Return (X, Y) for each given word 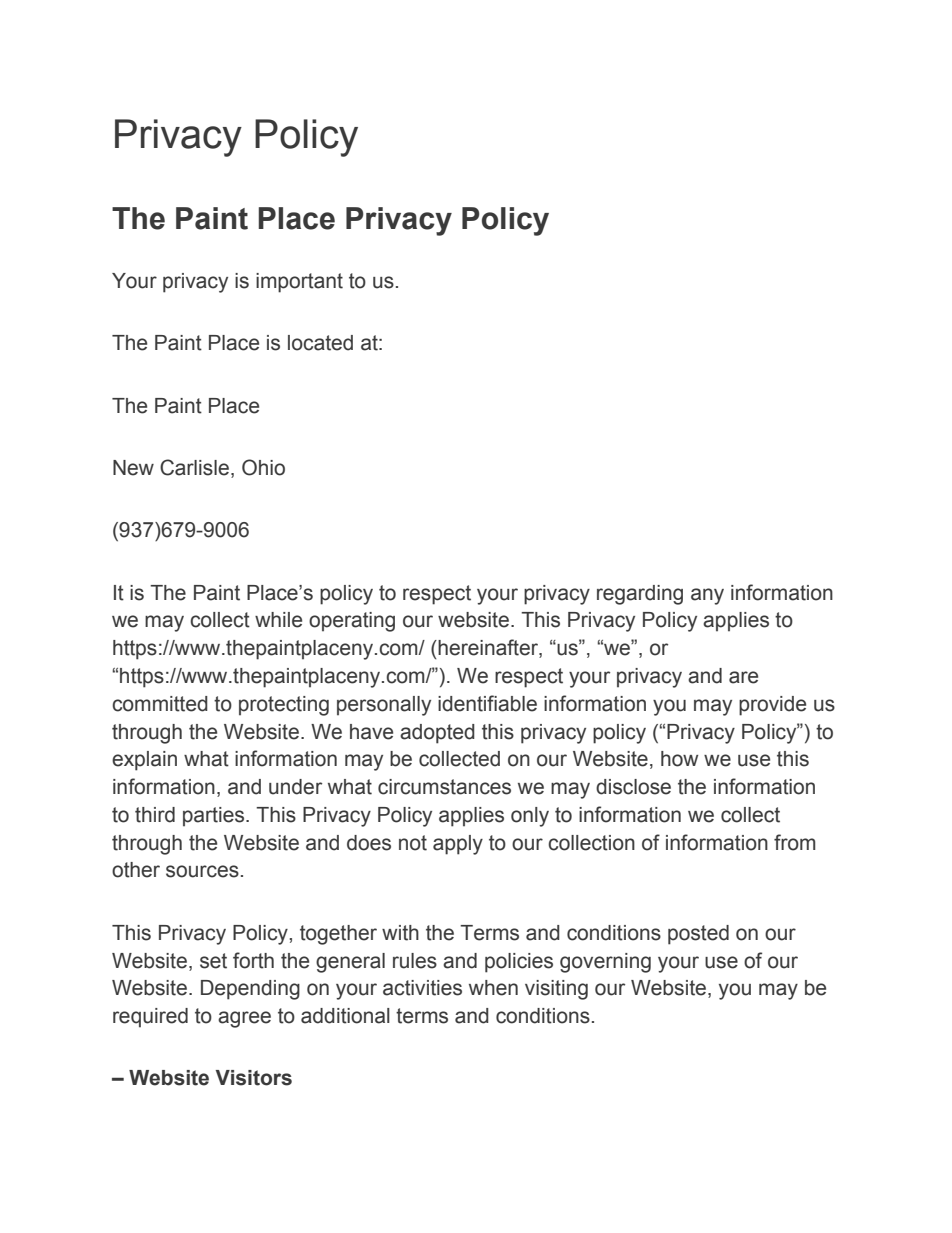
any (707, 596)
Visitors (254, 1078)
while (278, 620)
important (299, 283)
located (320, 343)
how (679, 759)
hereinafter (488, 648)
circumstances (444, 787)
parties (215, 817)
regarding (640, 595)
